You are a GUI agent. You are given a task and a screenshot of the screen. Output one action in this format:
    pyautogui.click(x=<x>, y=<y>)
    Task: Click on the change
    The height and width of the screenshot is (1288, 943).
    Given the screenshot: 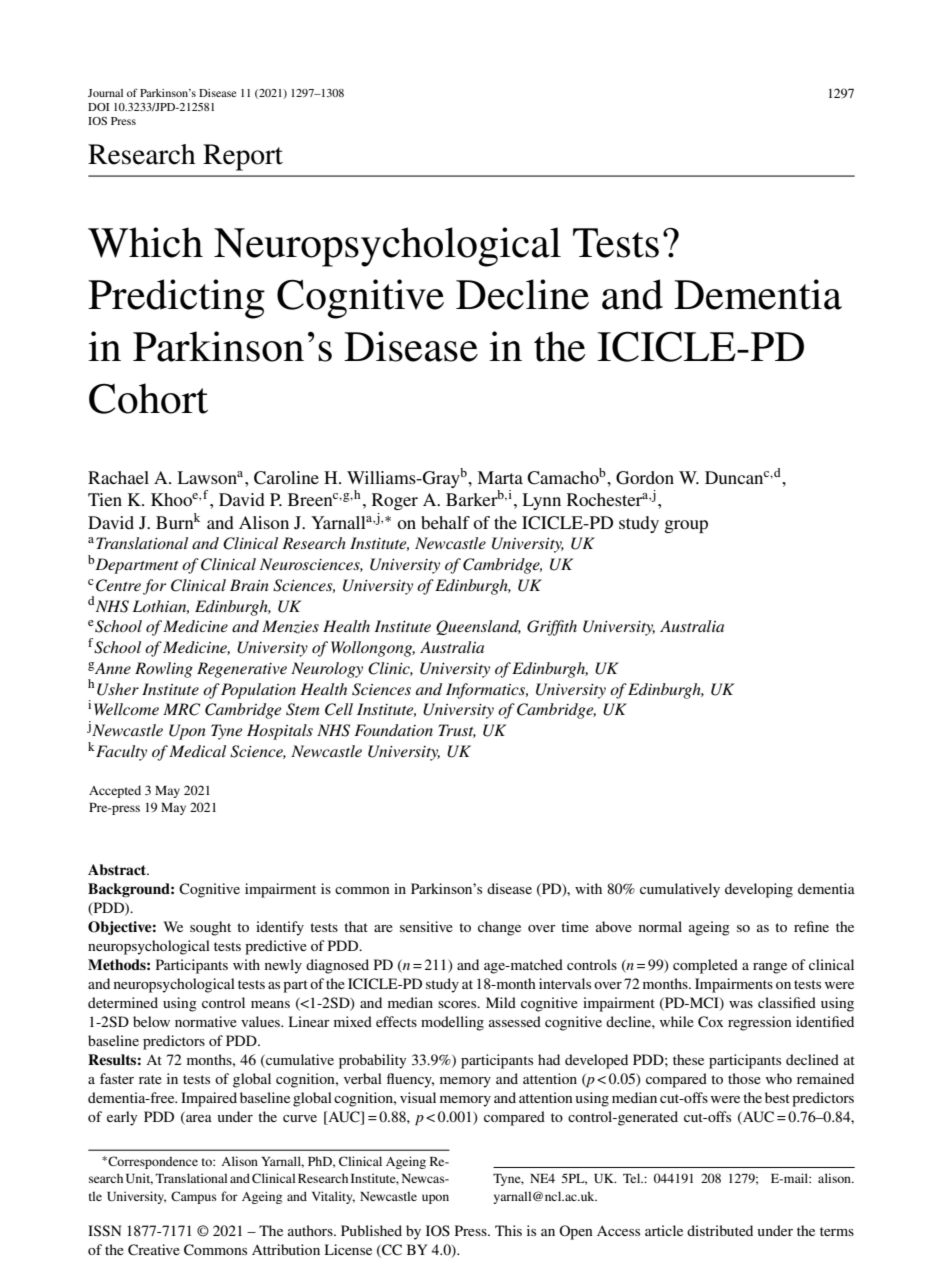 What is the action you would take?
    pyautogui.click(x=499, y=928)
